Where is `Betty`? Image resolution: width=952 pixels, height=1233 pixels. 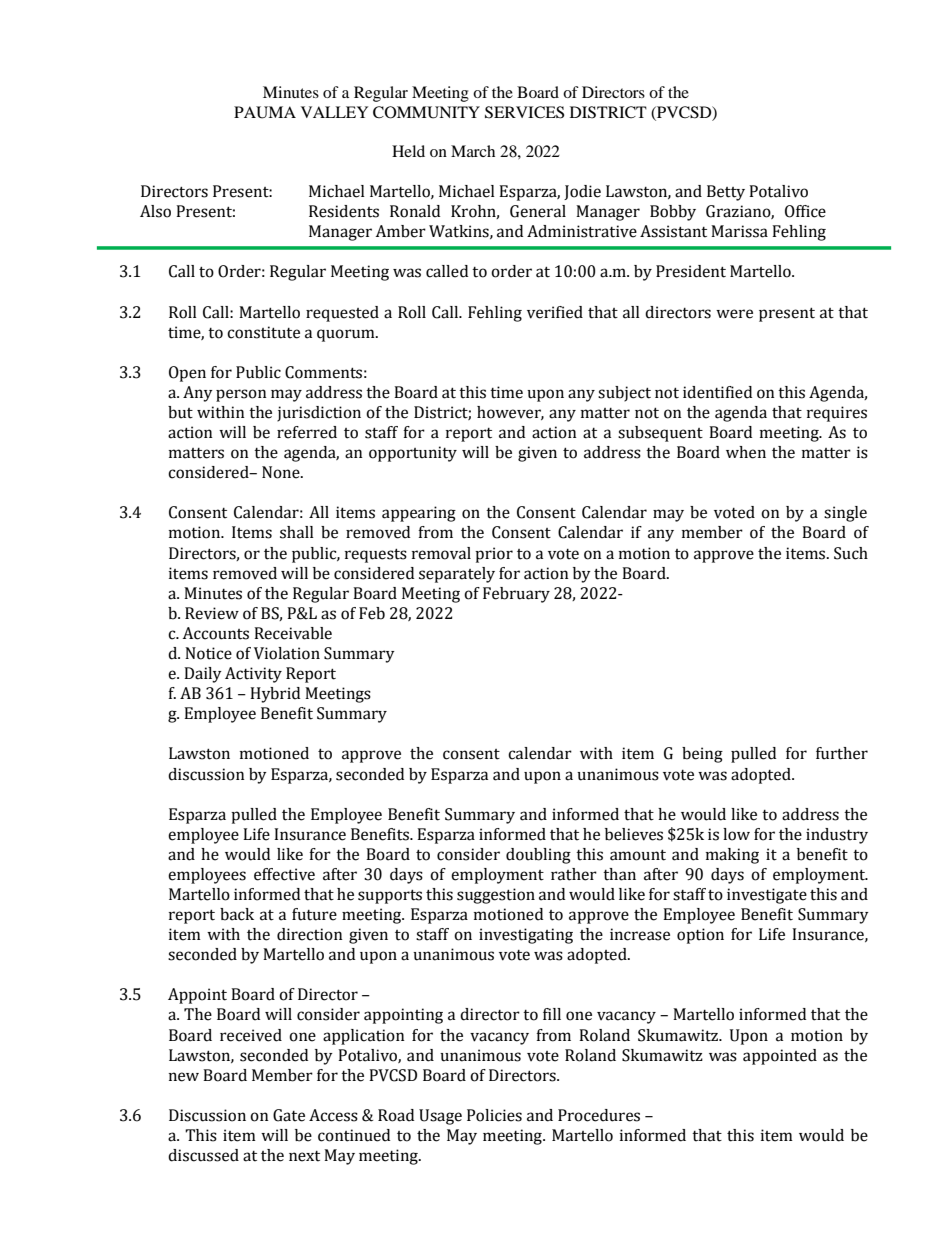 Betty is located at coordinates (726, 193).
